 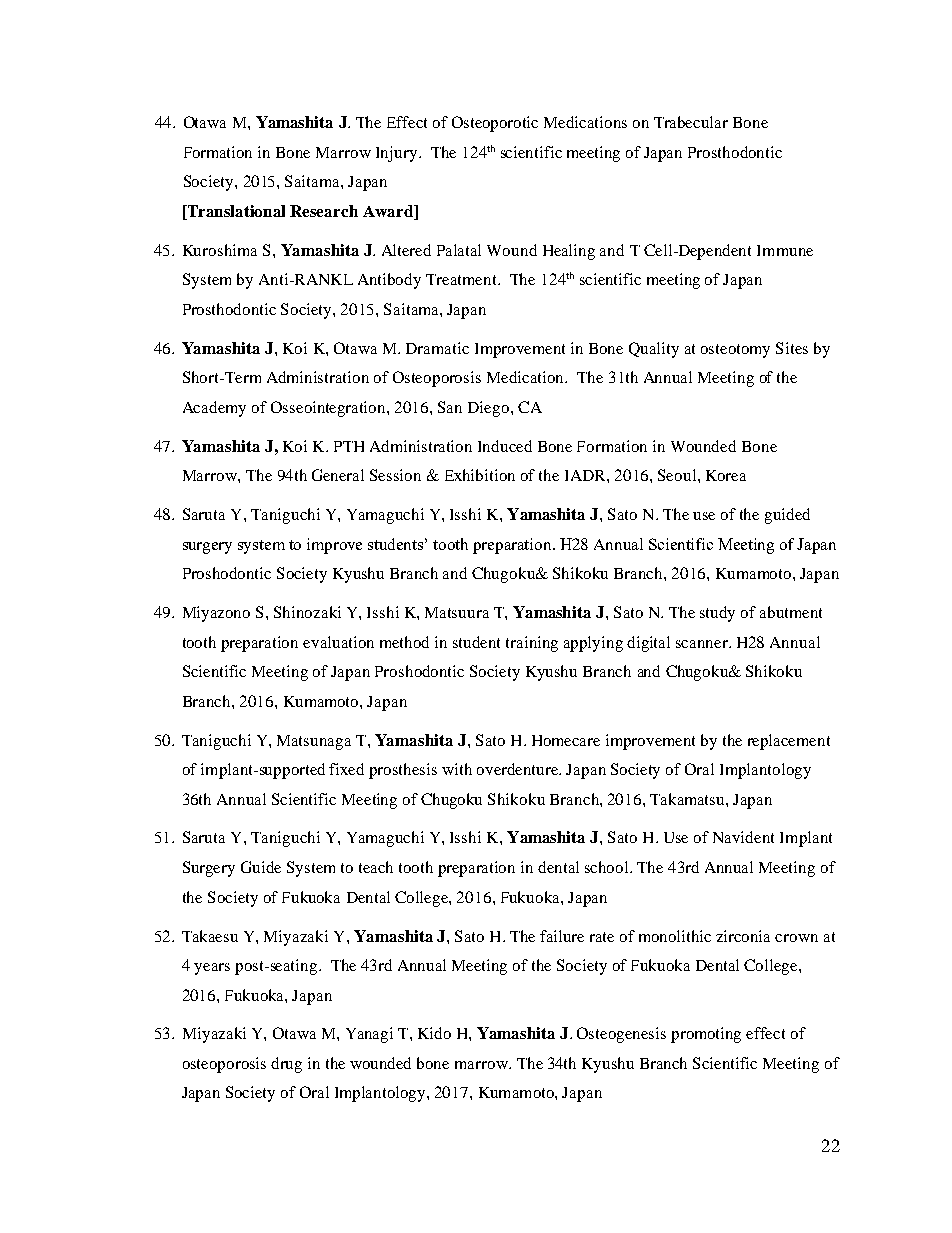 I want to click on Osteoporotic, so click(x=495, y=124).
